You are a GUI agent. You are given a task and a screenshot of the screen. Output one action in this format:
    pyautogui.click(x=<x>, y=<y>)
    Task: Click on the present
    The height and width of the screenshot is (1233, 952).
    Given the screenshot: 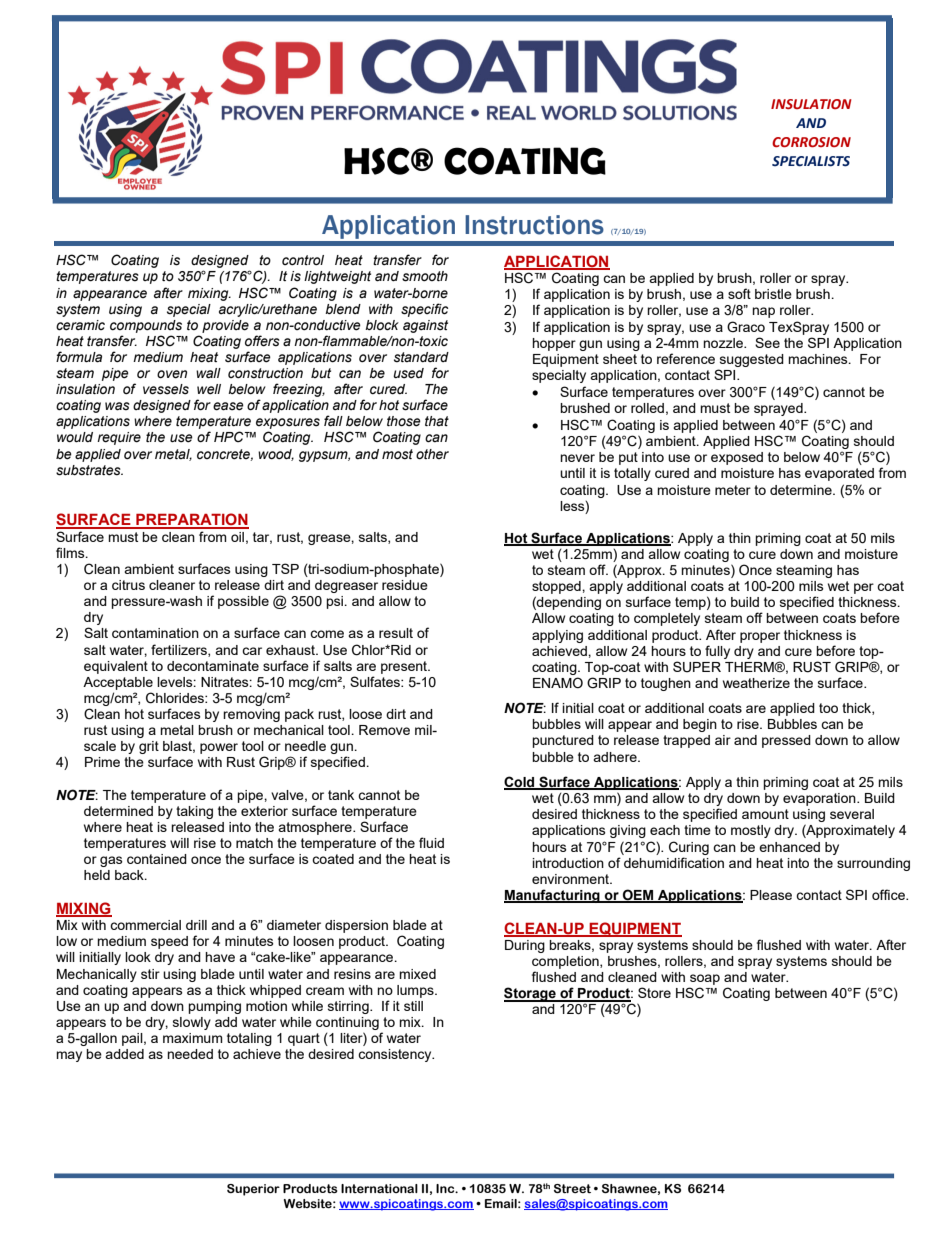 What is the action you would take?
    pyautogui.click(x=405, y=667)
